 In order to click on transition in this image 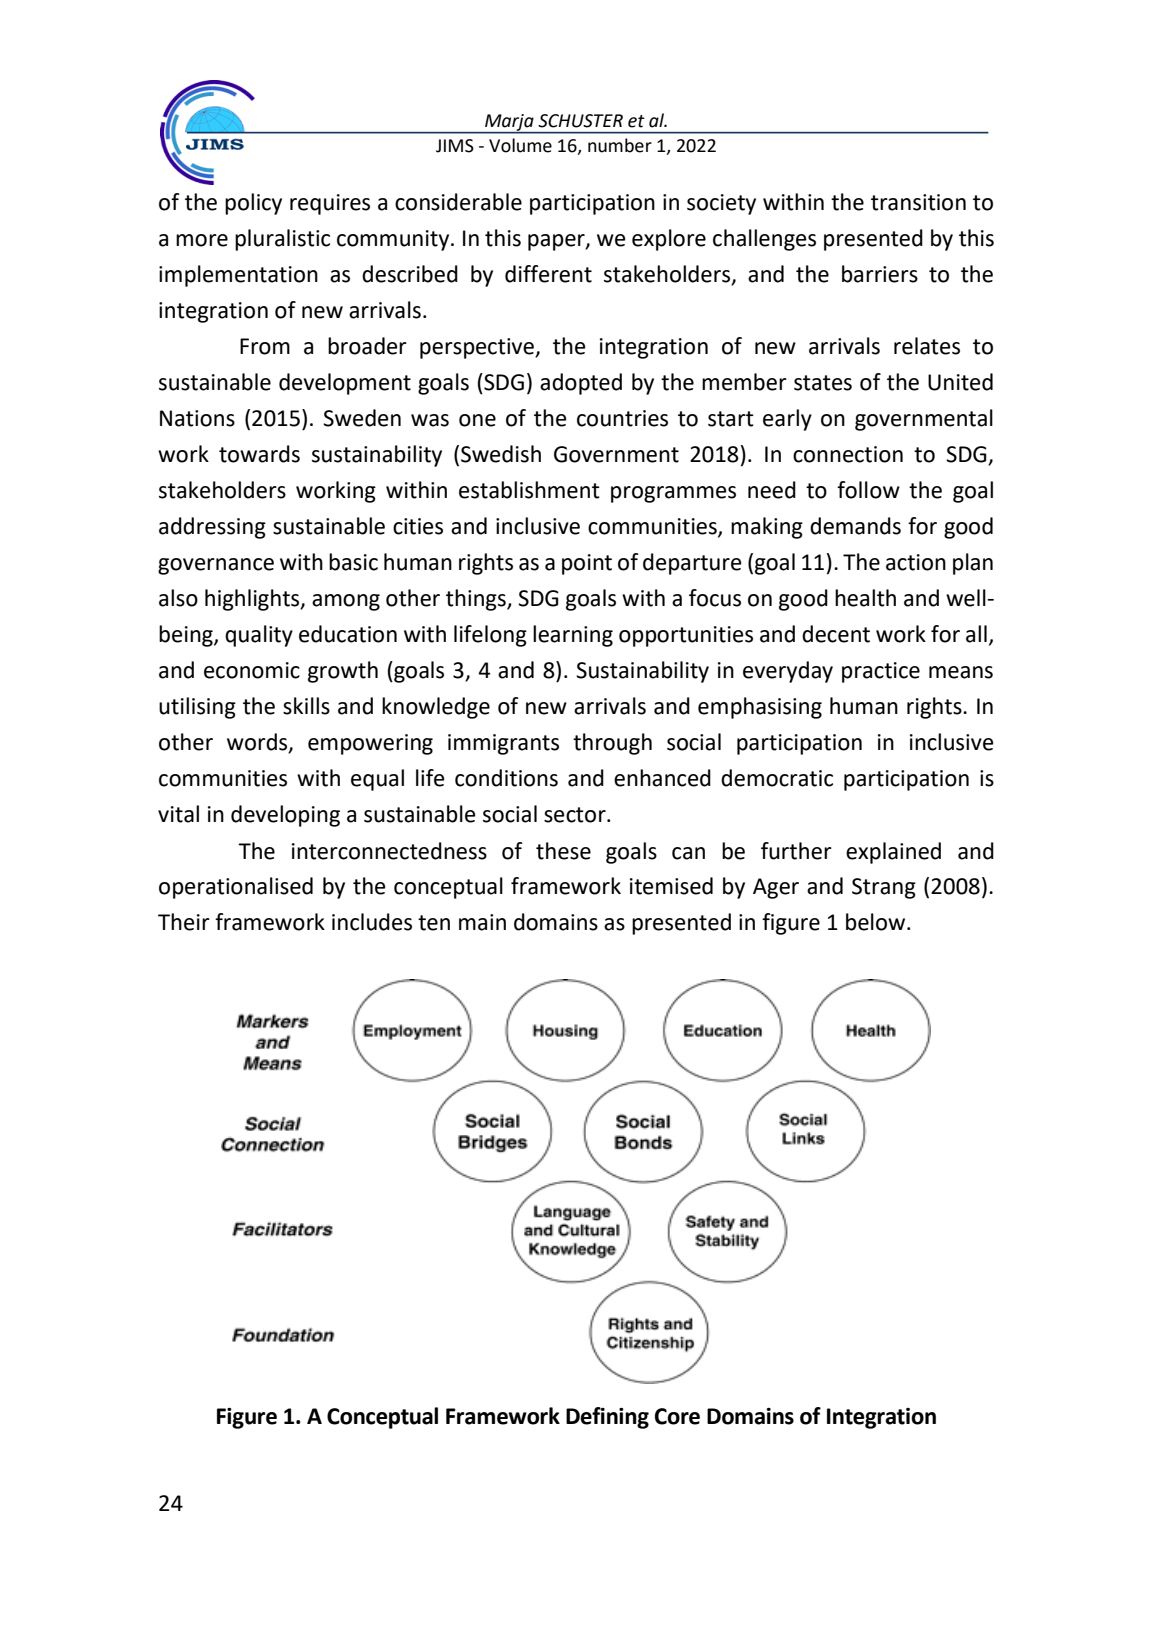, I will do `click(918, 202)`.
